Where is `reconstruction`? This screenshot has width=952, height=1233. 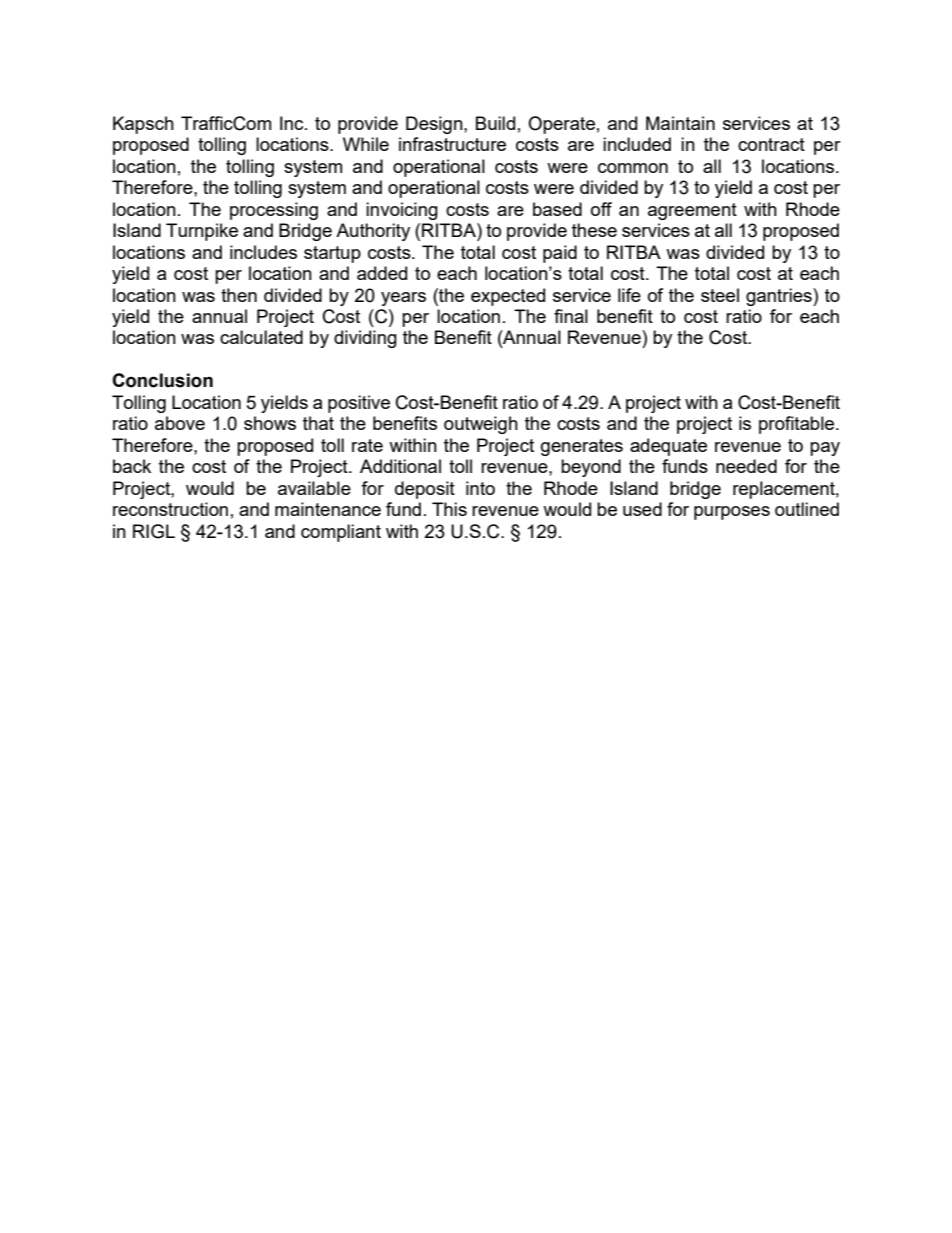 reconstruction is located at coordinates (170, 509).
